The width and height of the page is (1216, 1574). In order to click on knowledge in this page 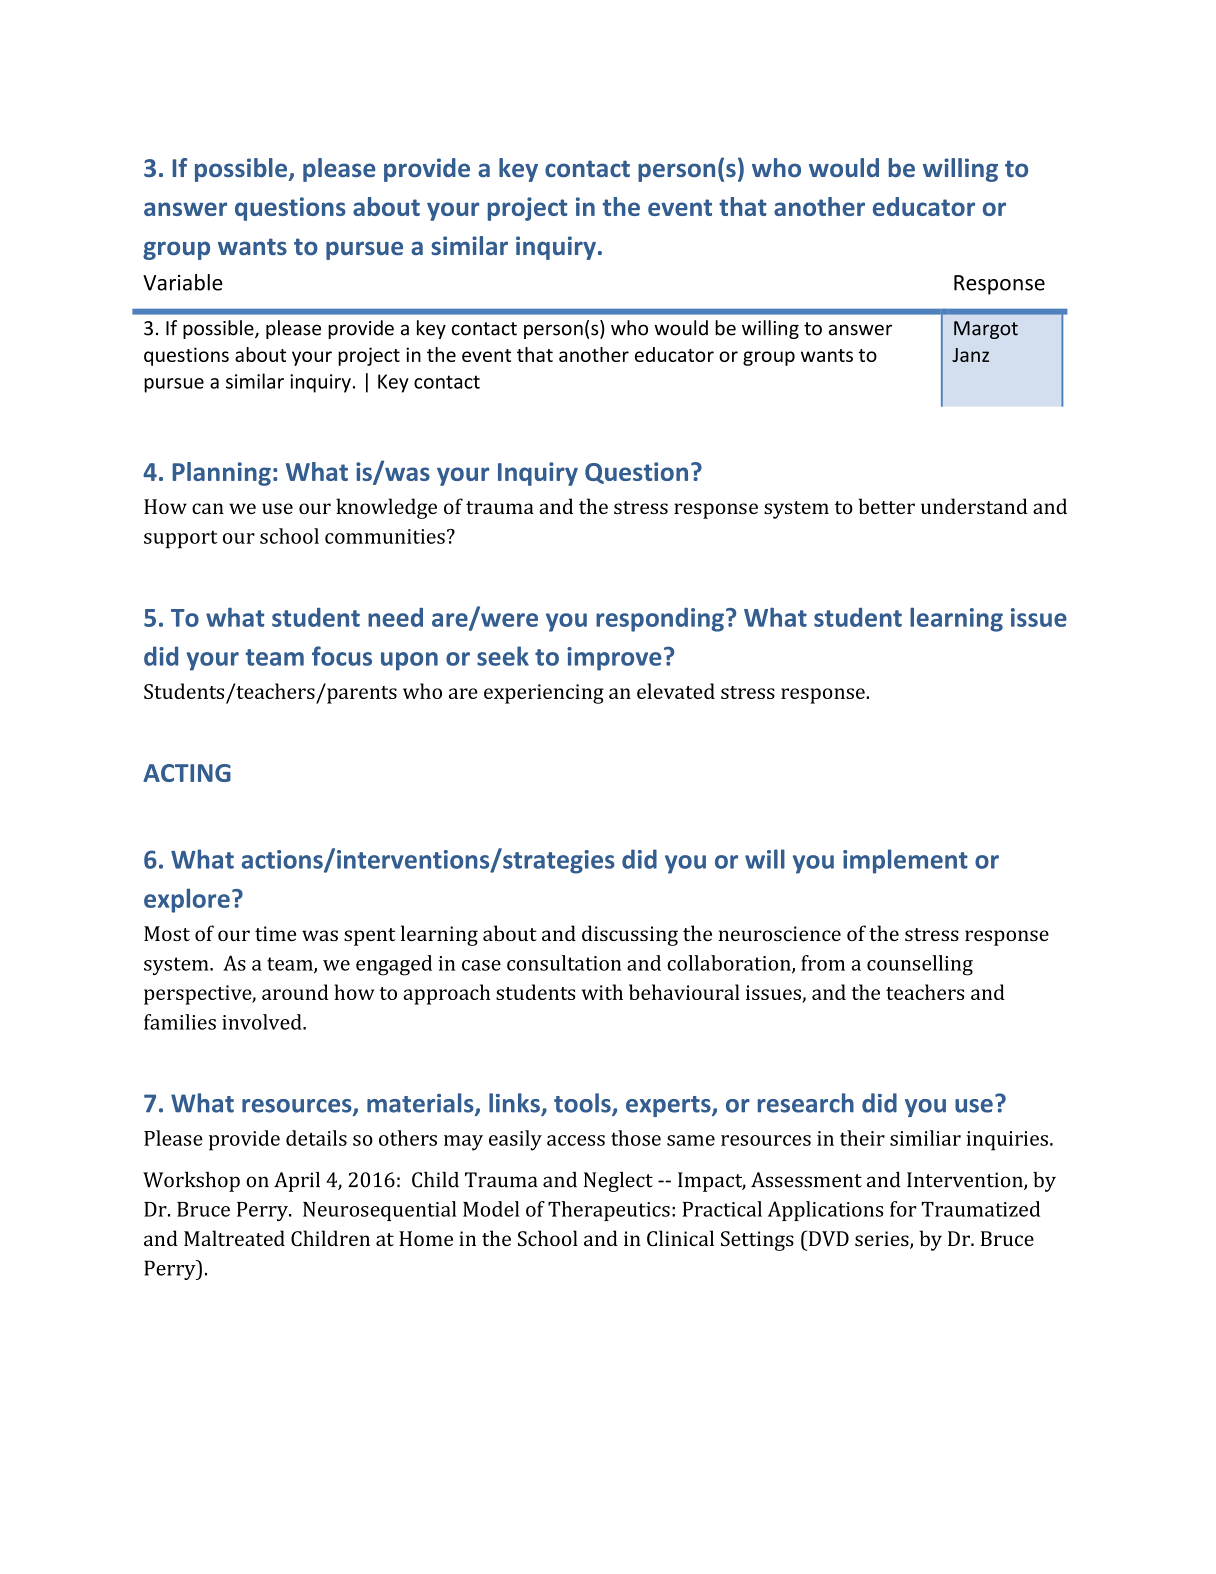, I will do `click(386, 508)`.
